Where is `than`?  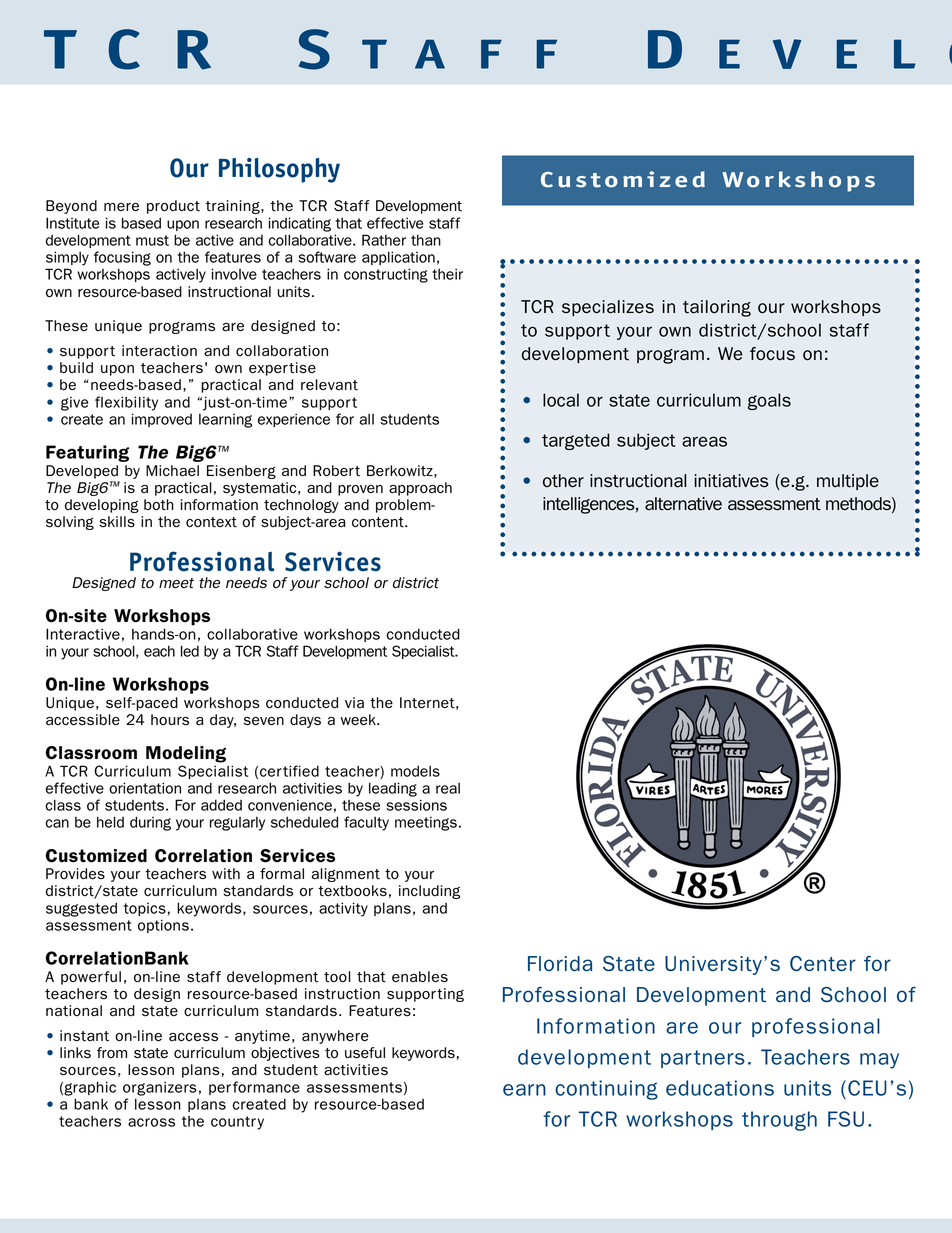 than is located at coordinates (426, 240).
